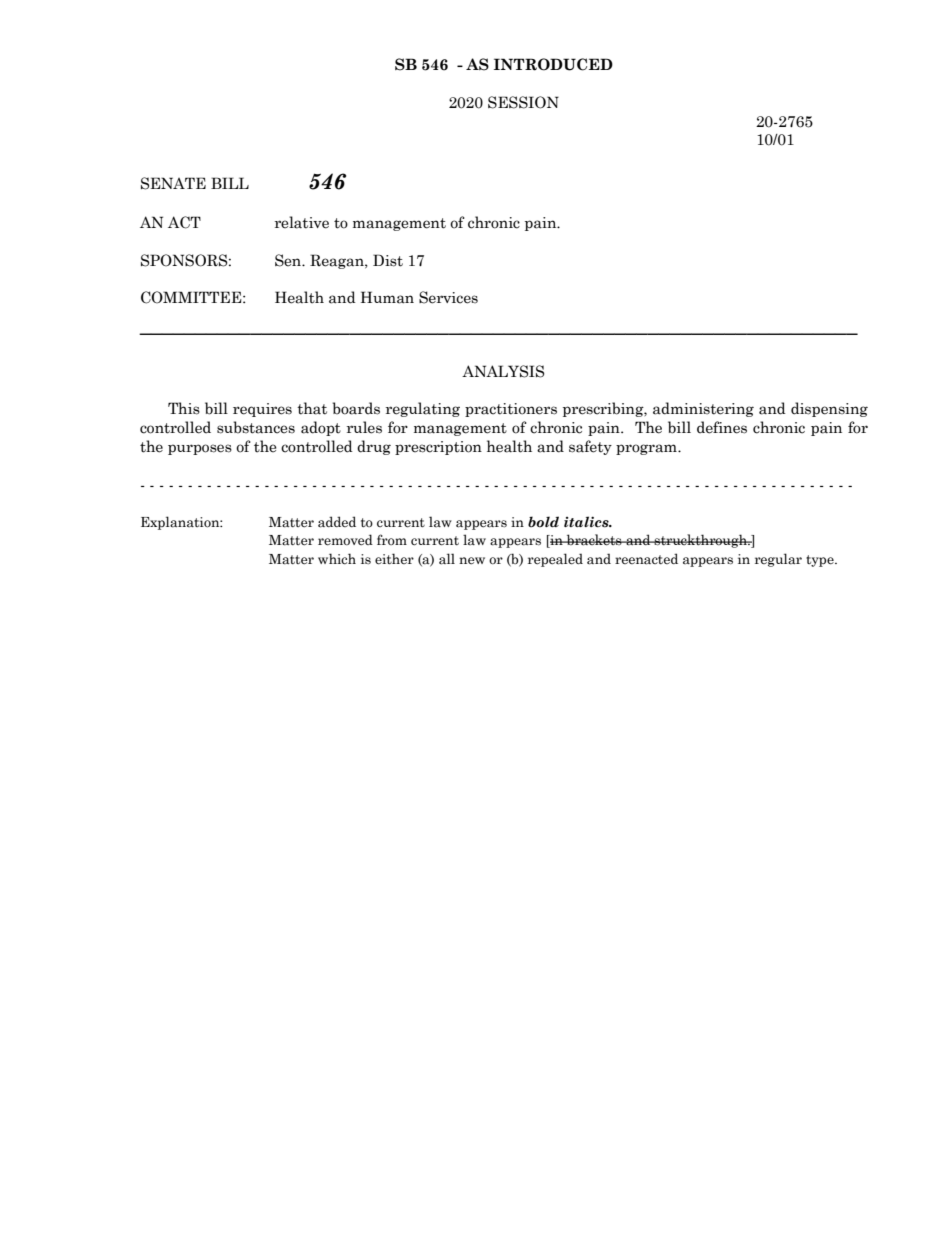  I want to click on INTRODUCED, so click(553, 64).
